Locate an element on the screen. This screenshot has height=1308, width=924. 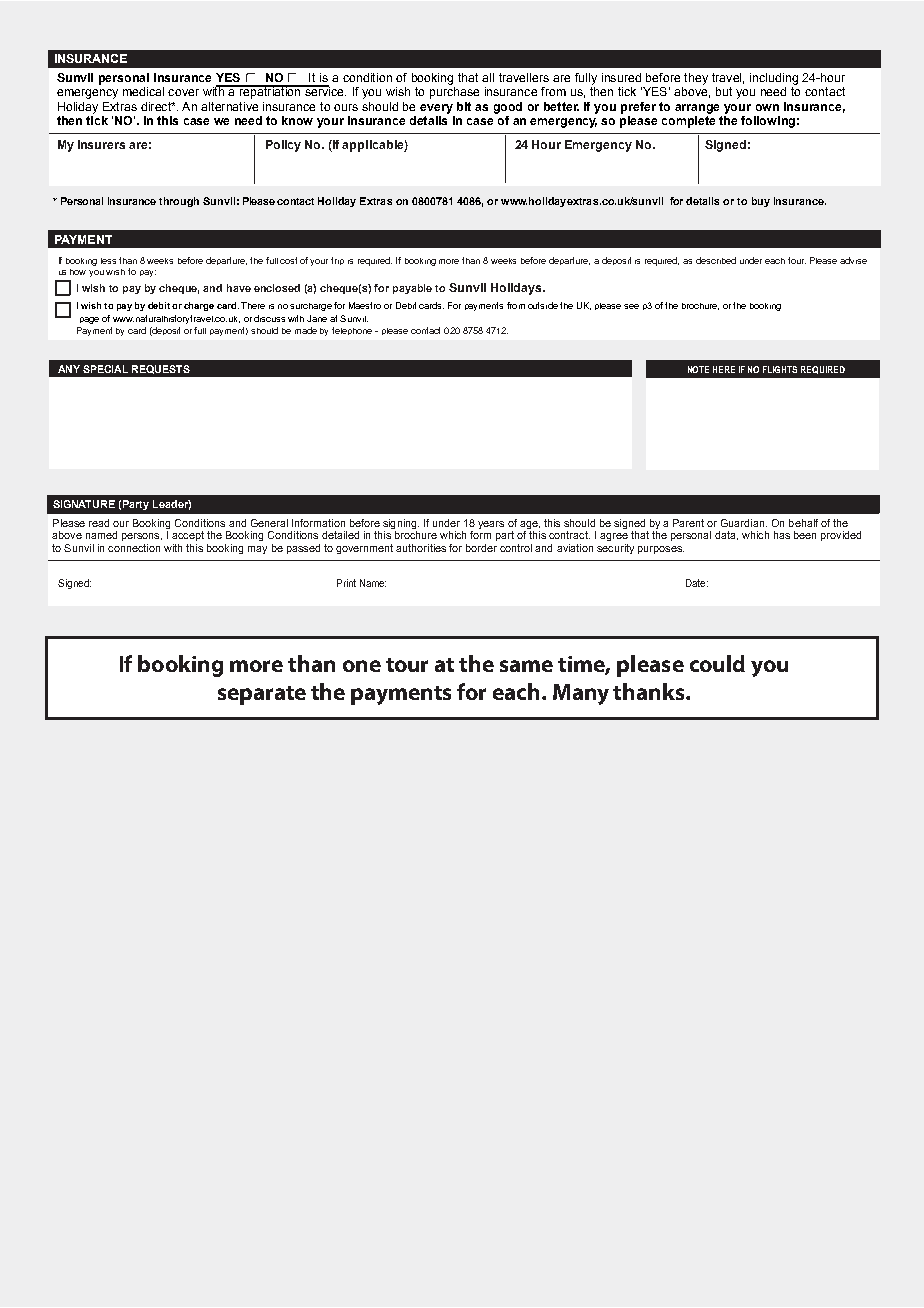
telephone is located at coordinates (354, 331).
